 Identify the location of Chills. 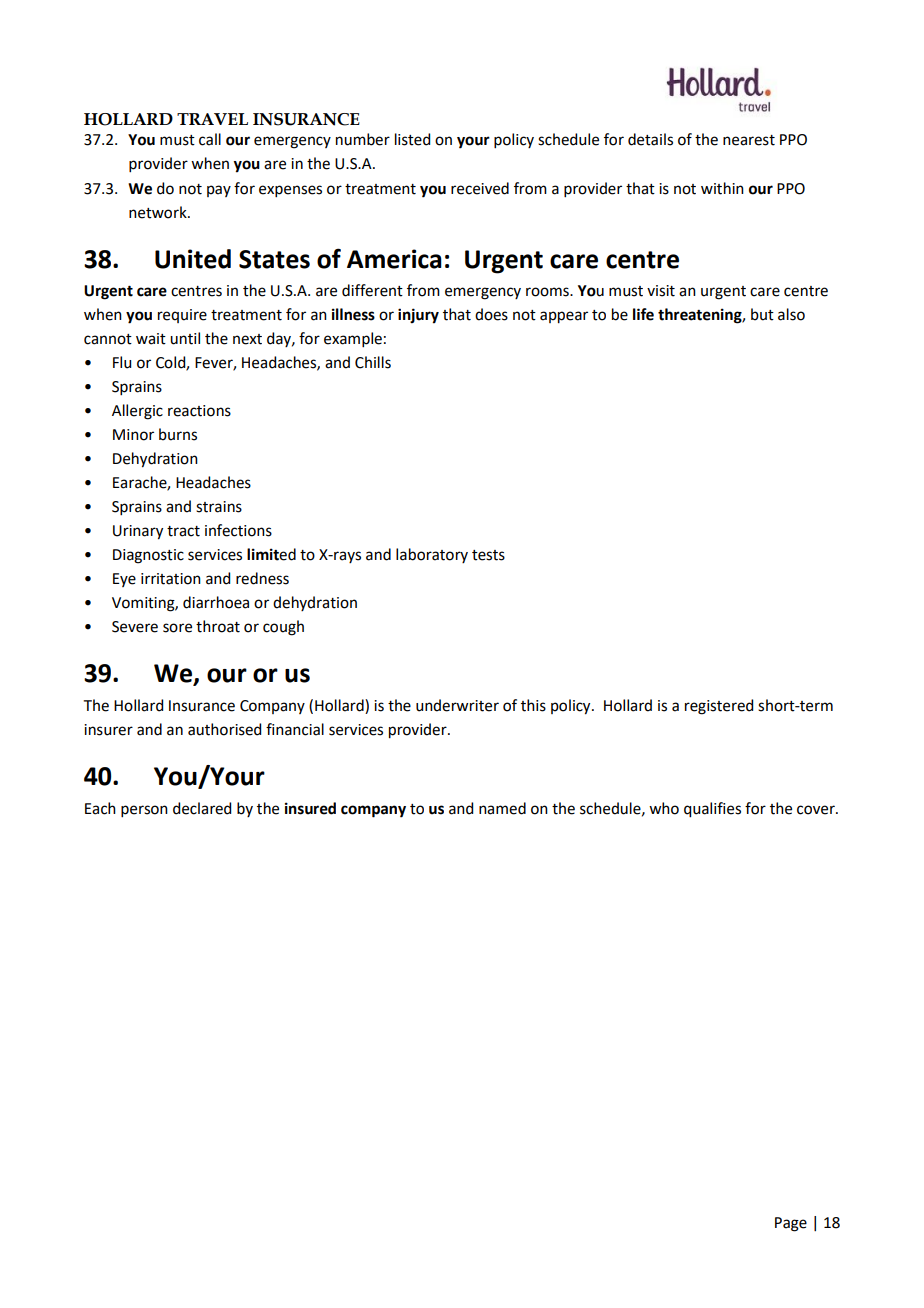
(373, 362).
